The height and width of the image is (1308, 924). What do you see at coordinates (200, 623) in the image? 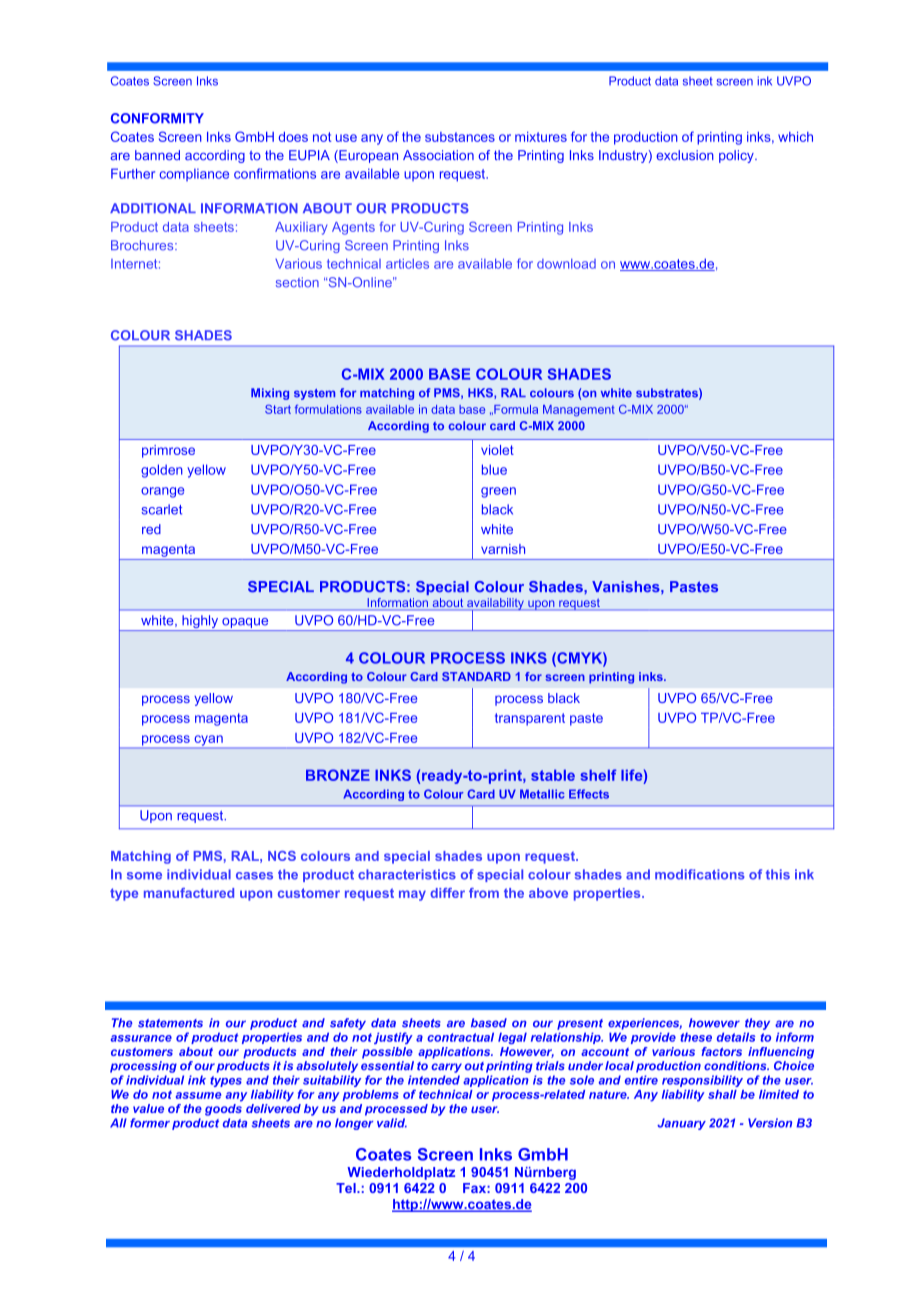
I see `highly` at bounding box center [200, 623].
